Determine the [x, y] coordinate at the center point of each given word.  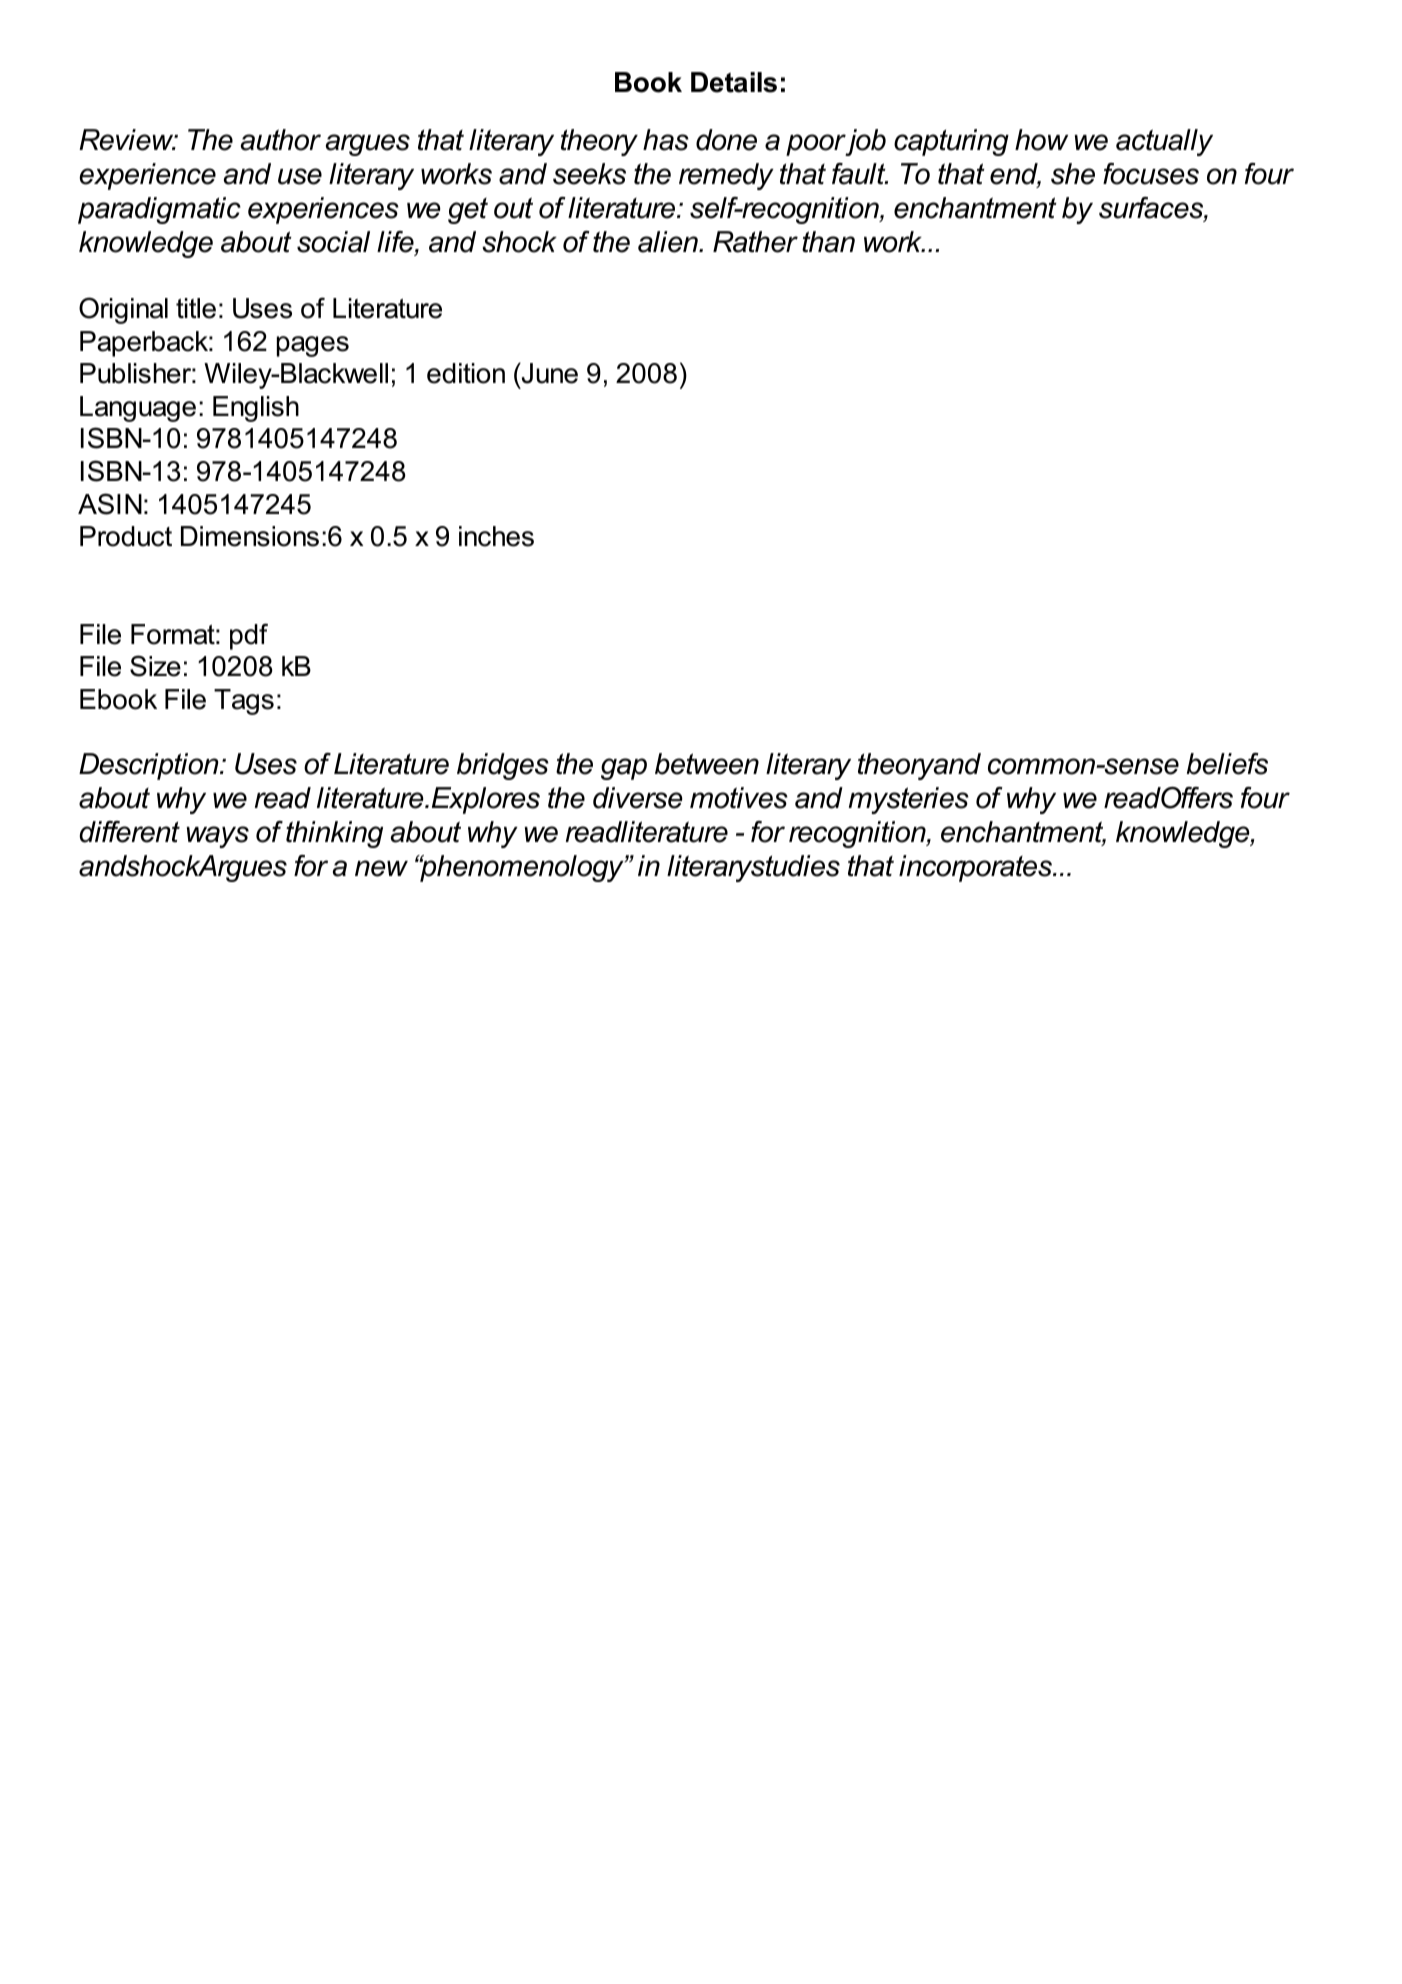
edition [466, 373]
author [281, 140]
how [1041, 140]
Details [734, 82]
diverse [638, 798]
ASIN [110, 504]
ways [218, 837]
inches [496, 536]
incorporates [976, 868]
